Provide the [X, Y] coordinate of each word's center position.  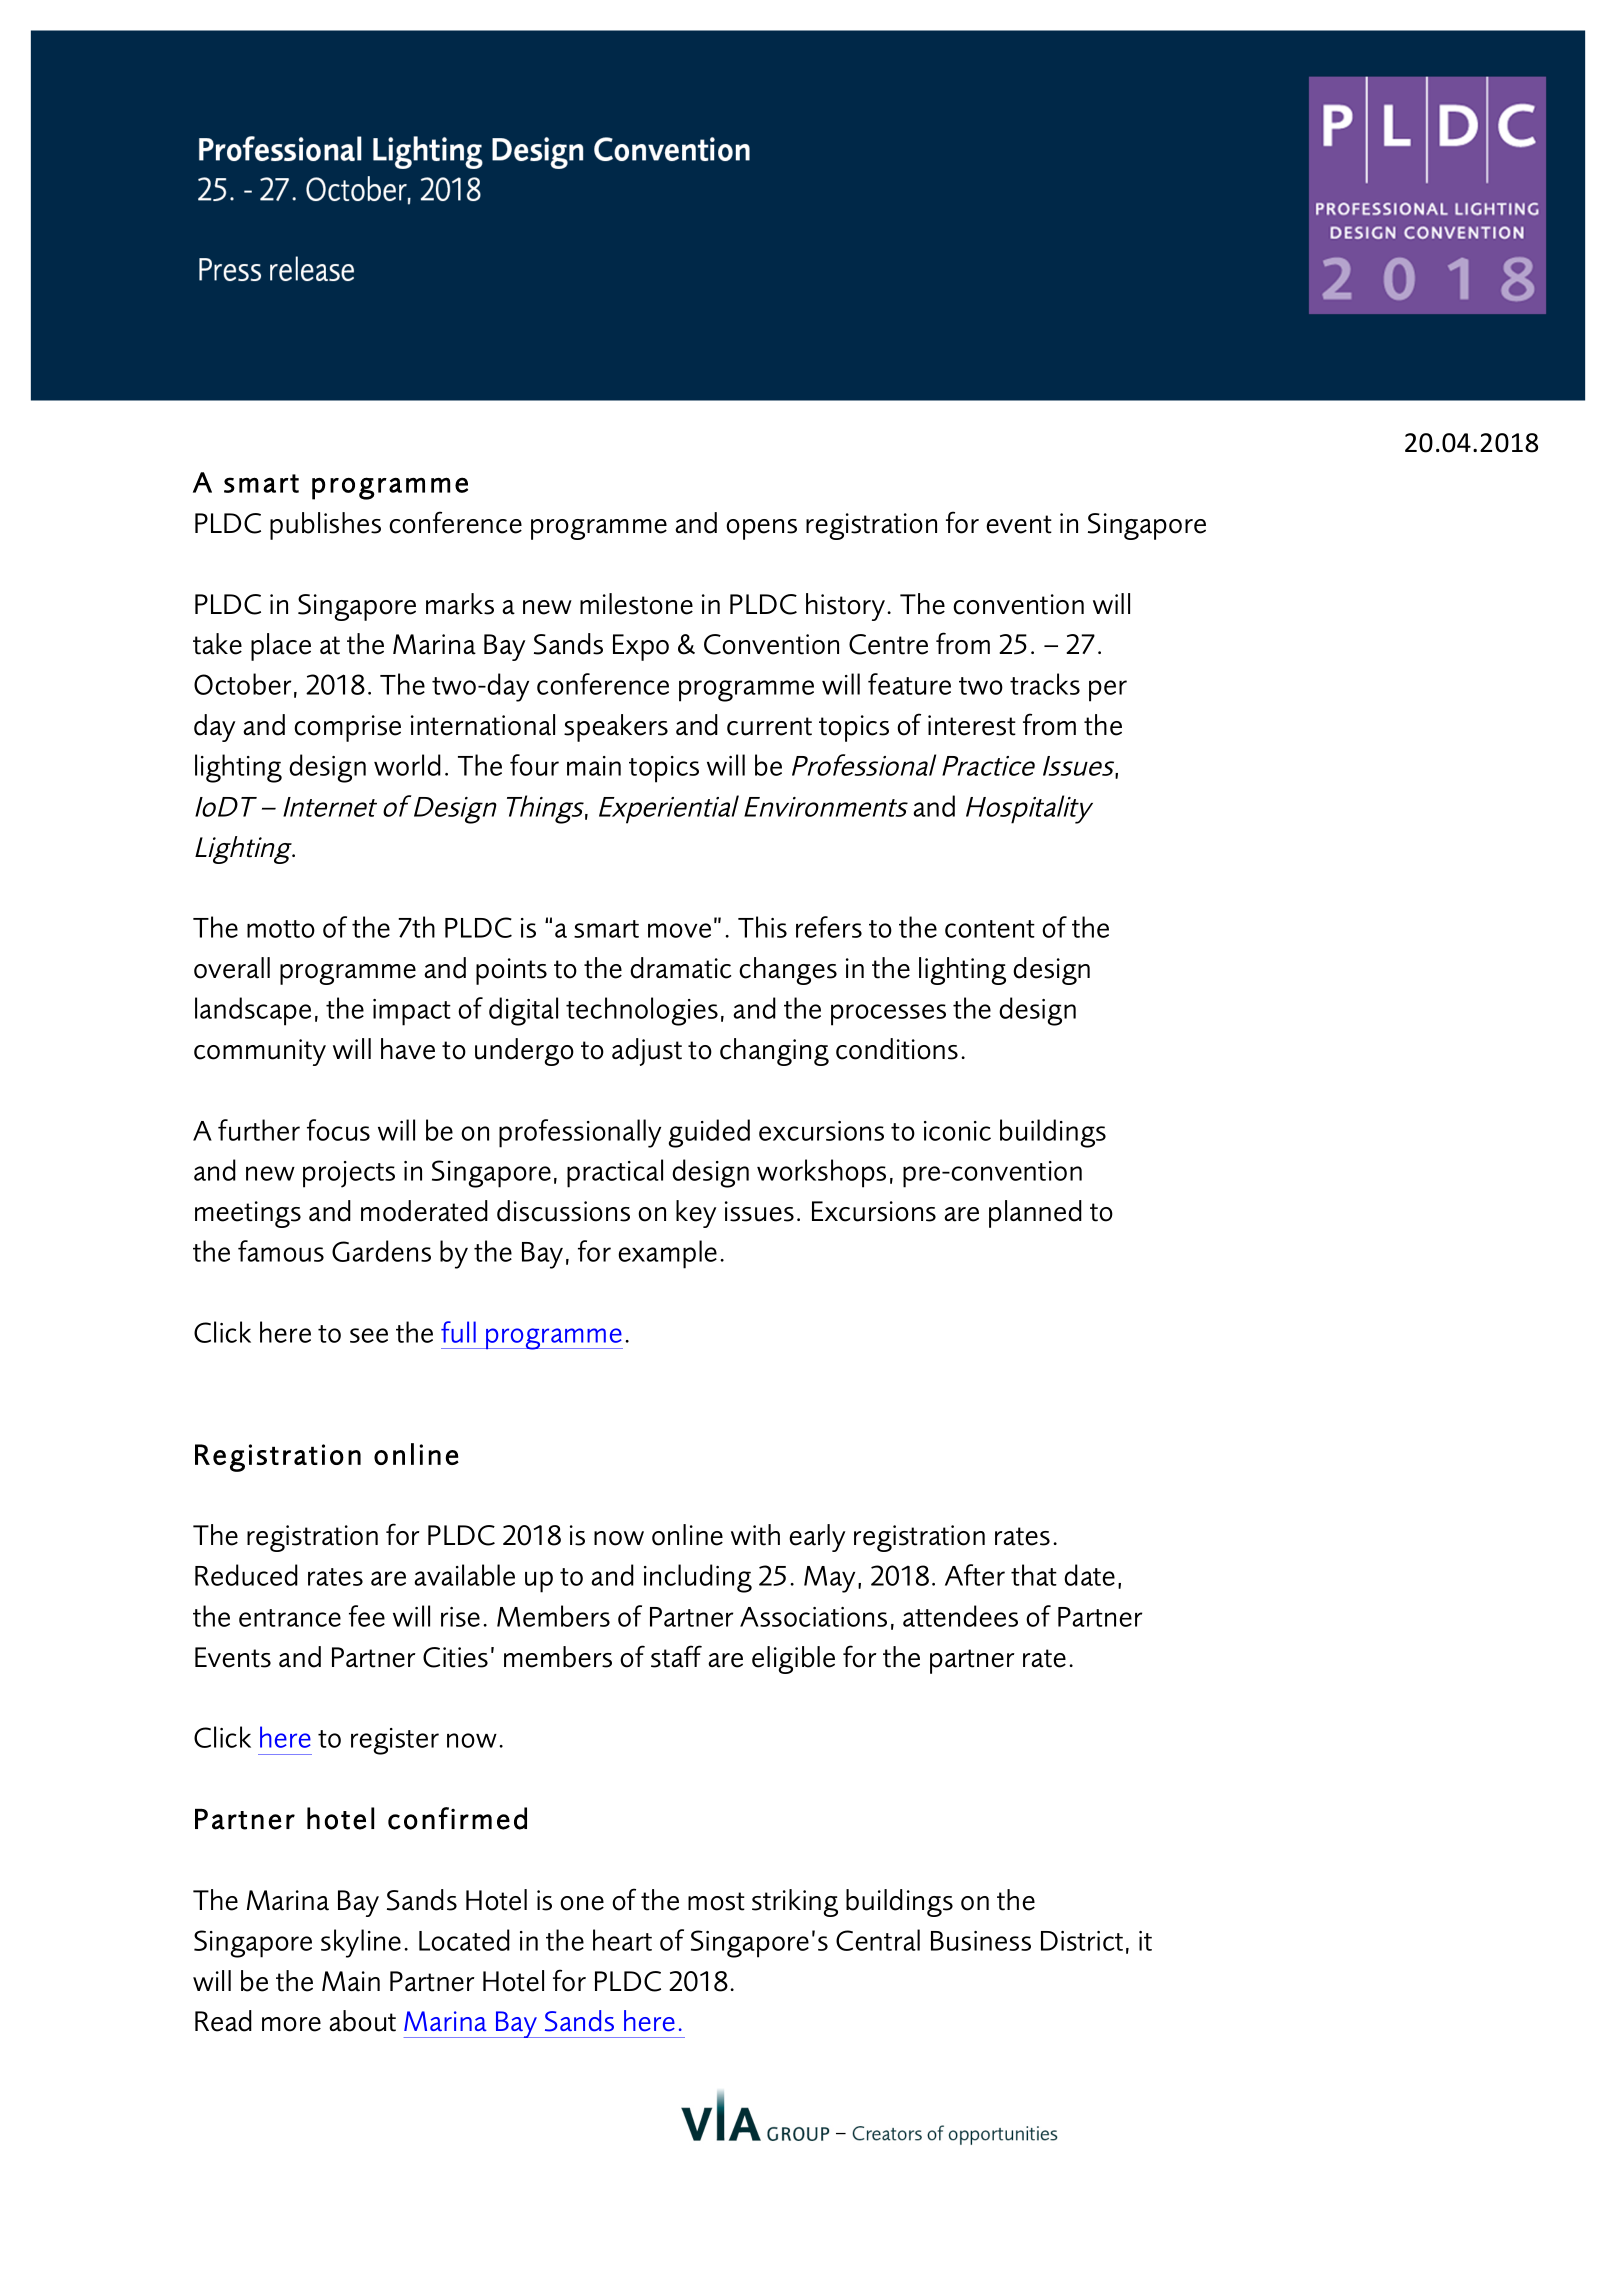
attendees [960, 1616]
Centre [888, 644]
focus [338, 1130]
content [990, 929]
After [975, 1575]
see [369, 1335]
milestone [636, 604]
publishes [325, 526]
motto [281, 929]
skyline [361, 1943]
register [395, 1741]
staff [676, 1656]
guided [709, 1133]
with [755, 1535]
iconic [957, 1131]
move [679, 930]
